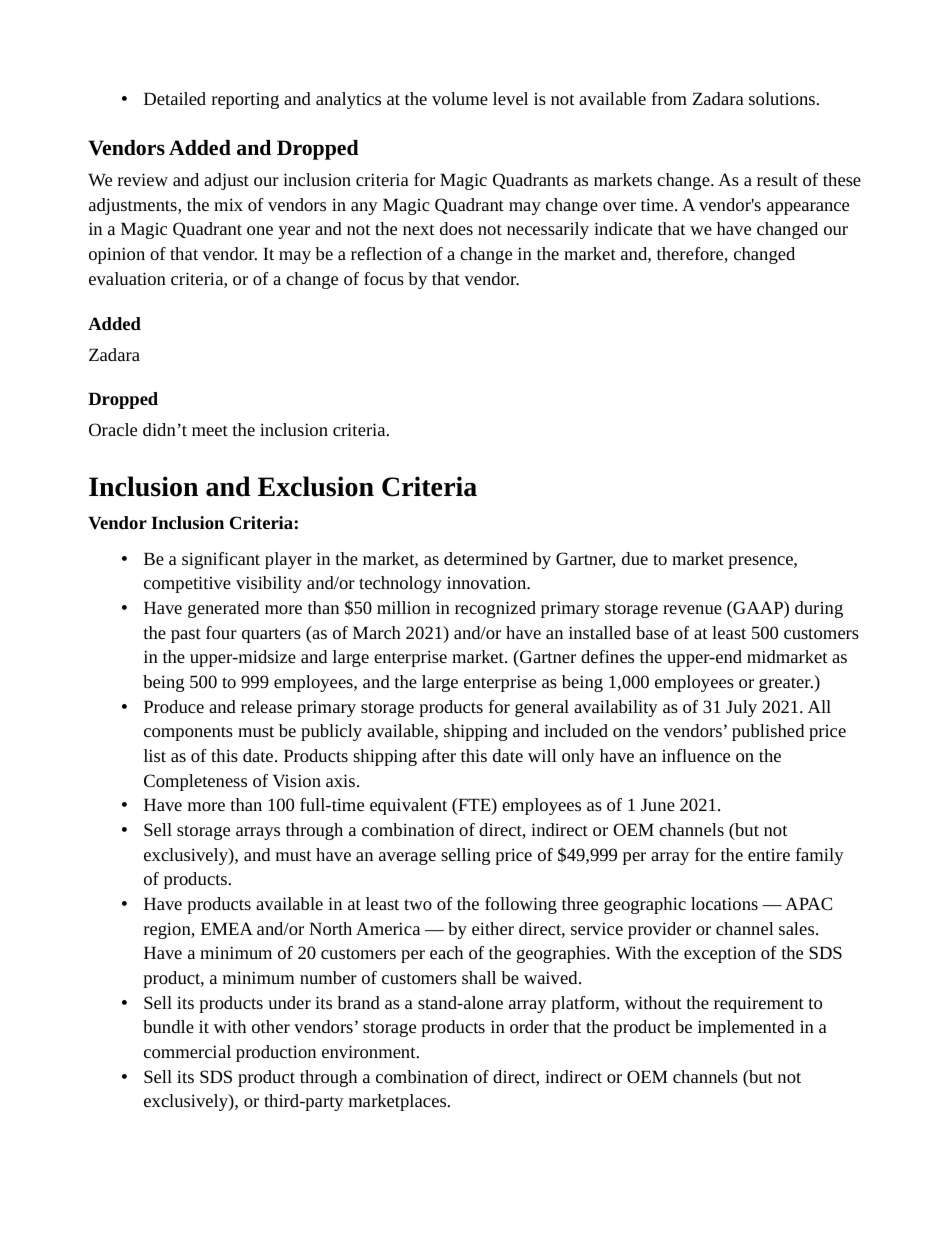  What do you see at coordinates (529, 1026) in the screenshot?
I see `order` at bounding box center [529, 1026].
